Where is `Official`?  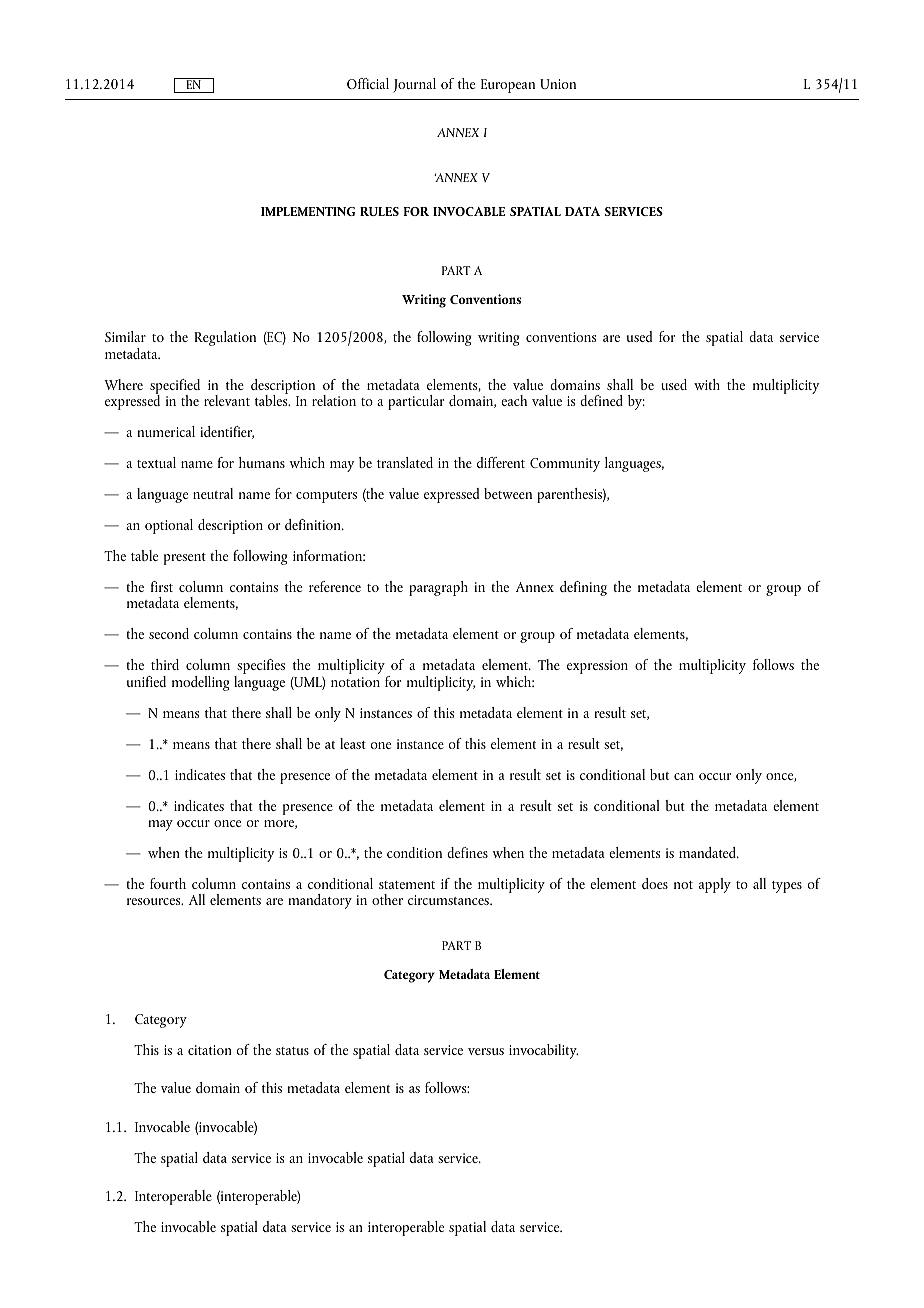 Official is located at coordinates (368, 83).
